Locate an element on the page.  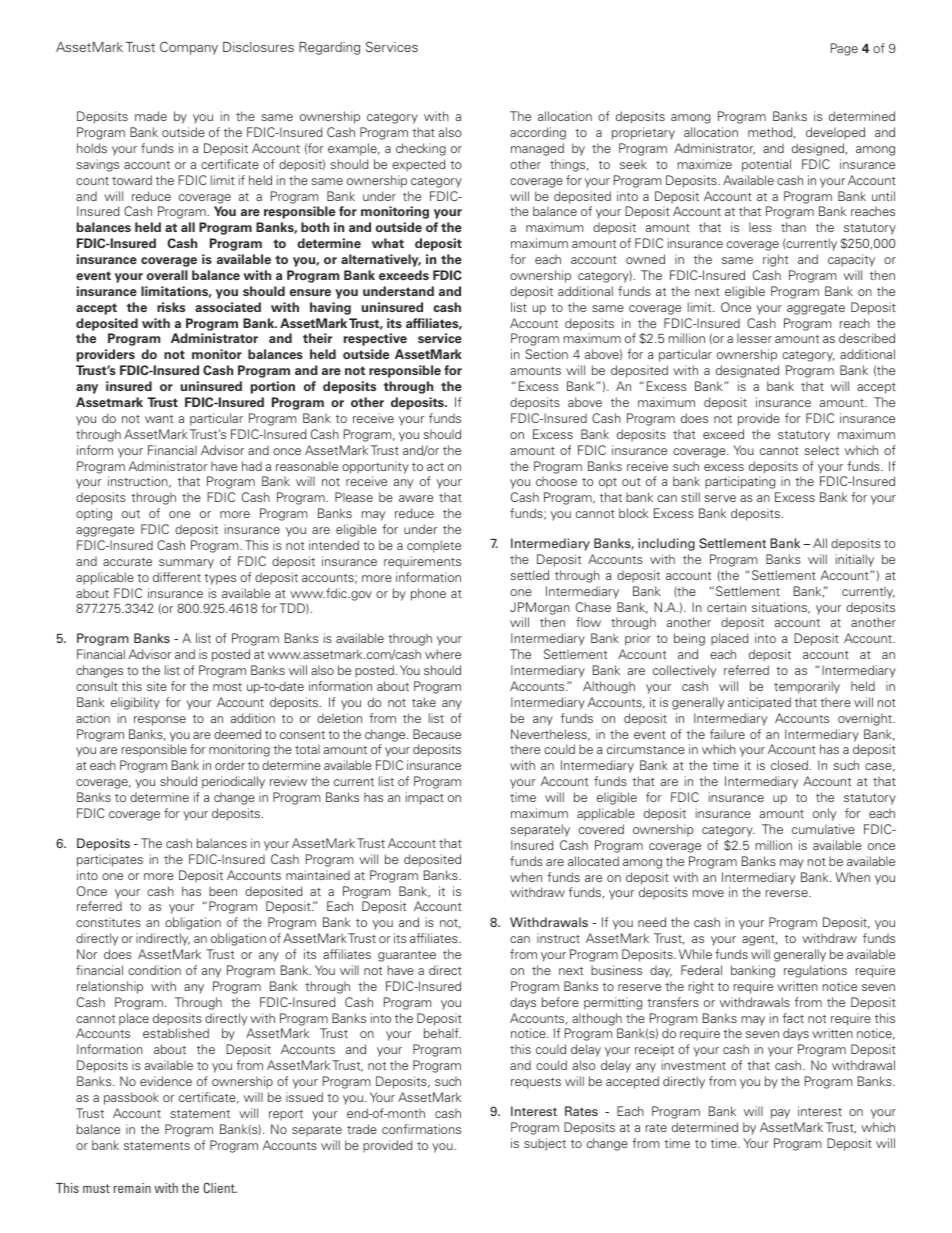
Company is located at coordinates (189, 48).
